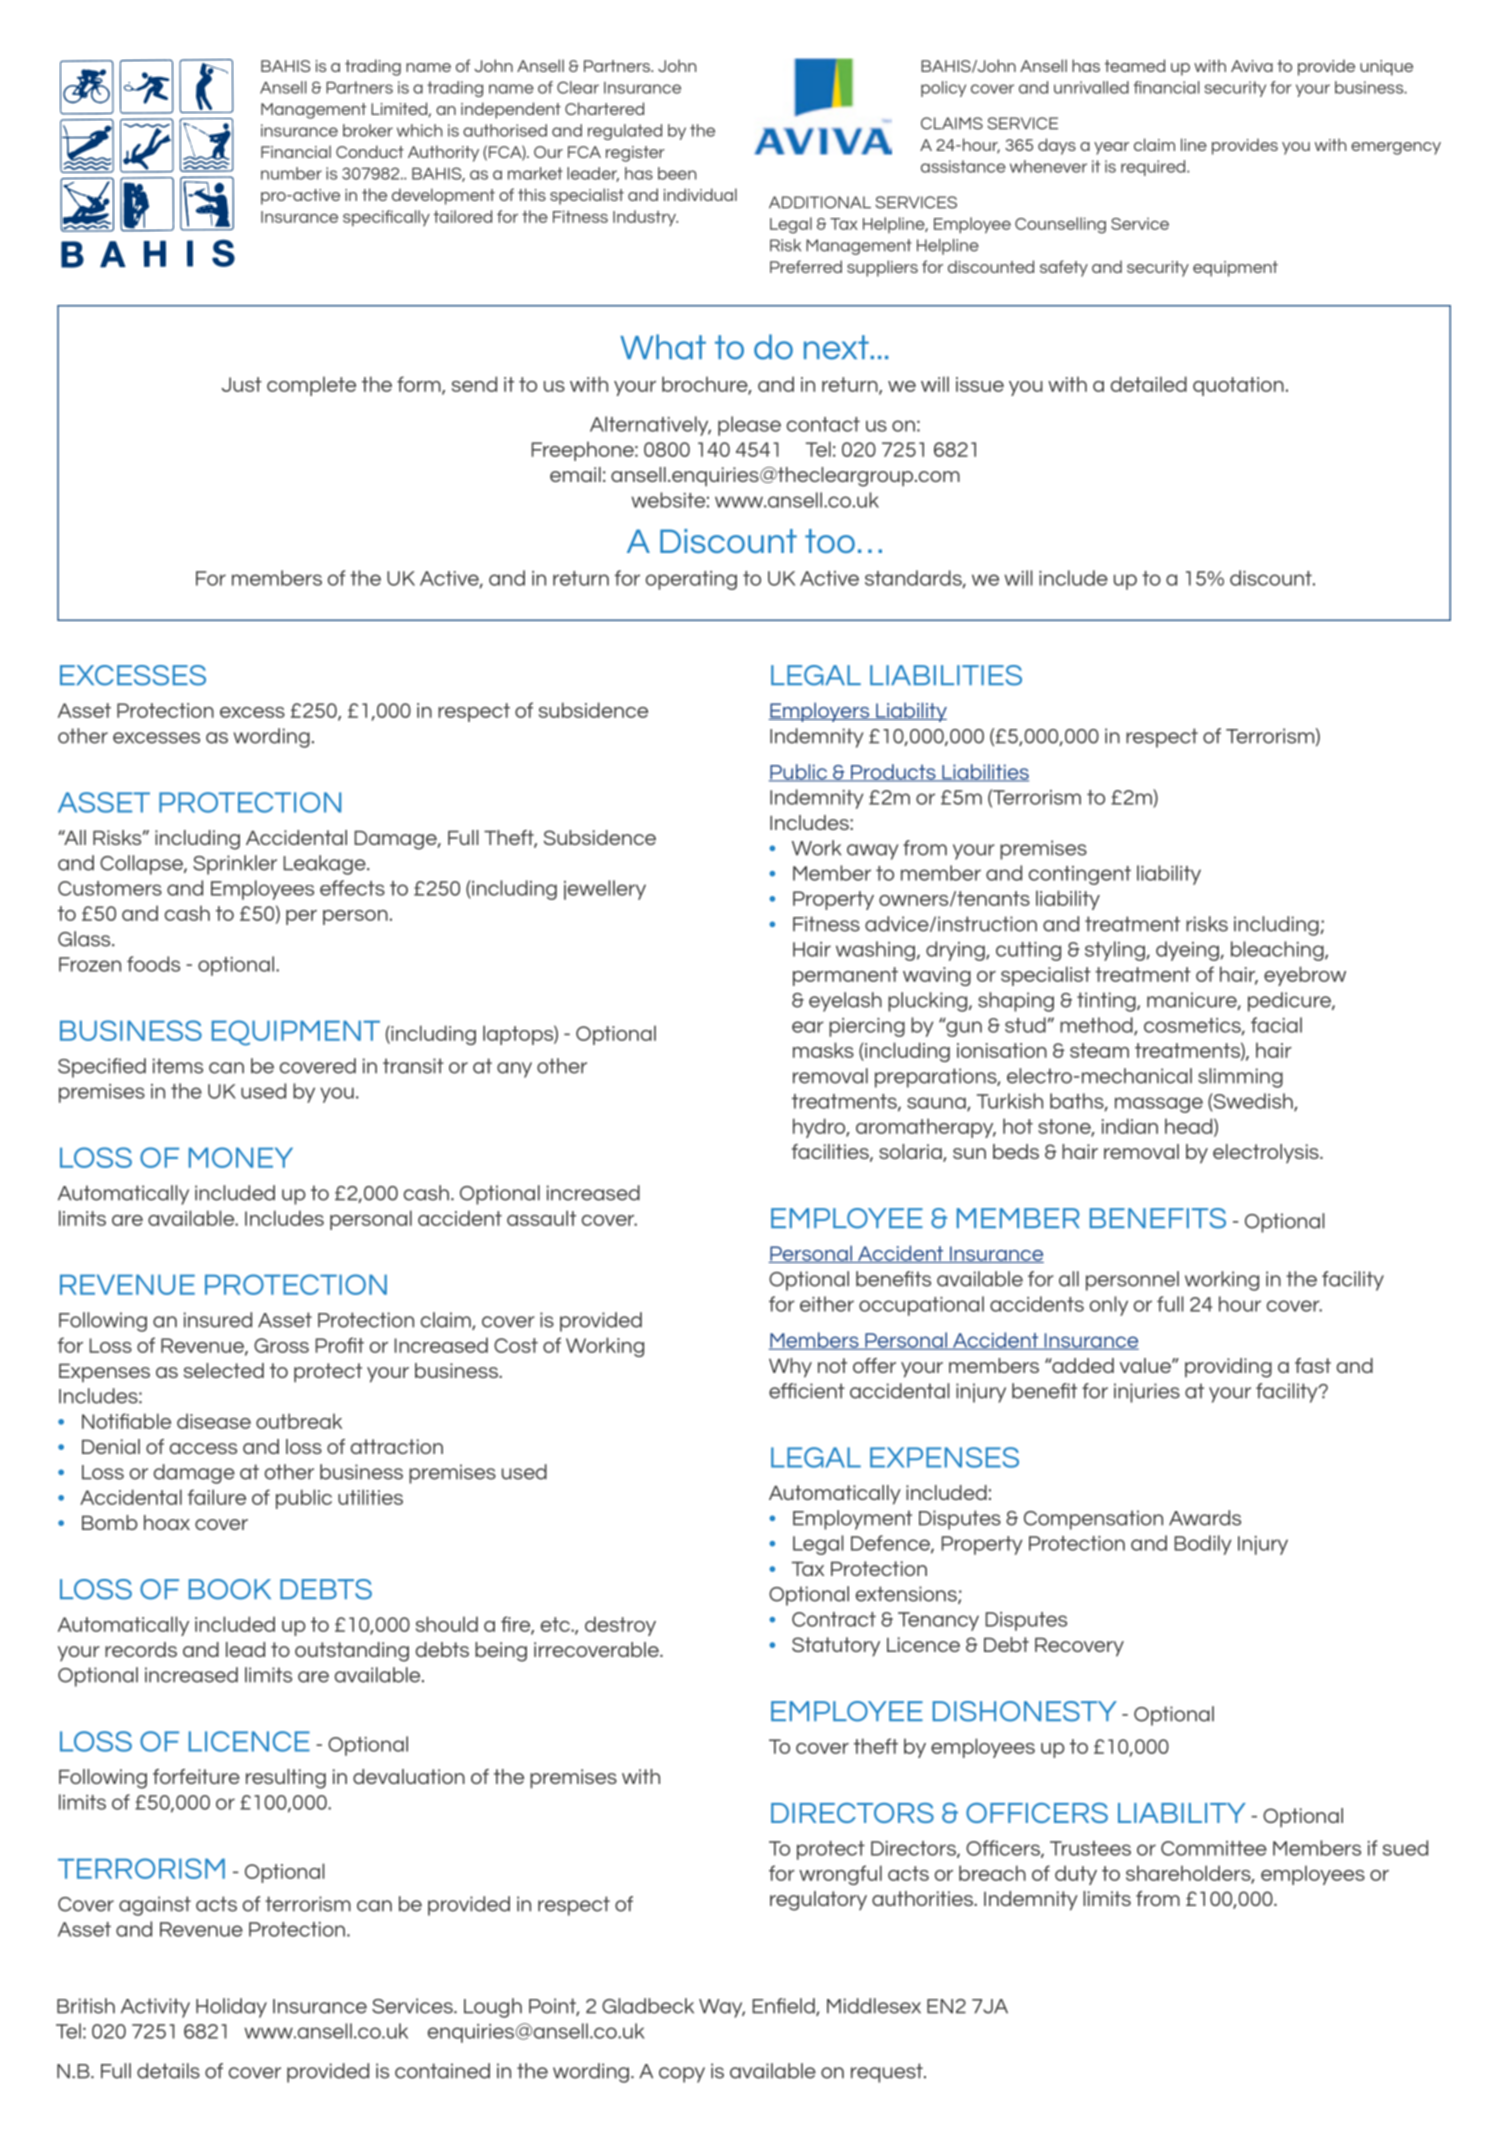 The width and height of the image is (1507, 2132). What do you see at coordinates (231, 2008) in the image?
I see `Holiday` at bounding box center [231, 2008].
